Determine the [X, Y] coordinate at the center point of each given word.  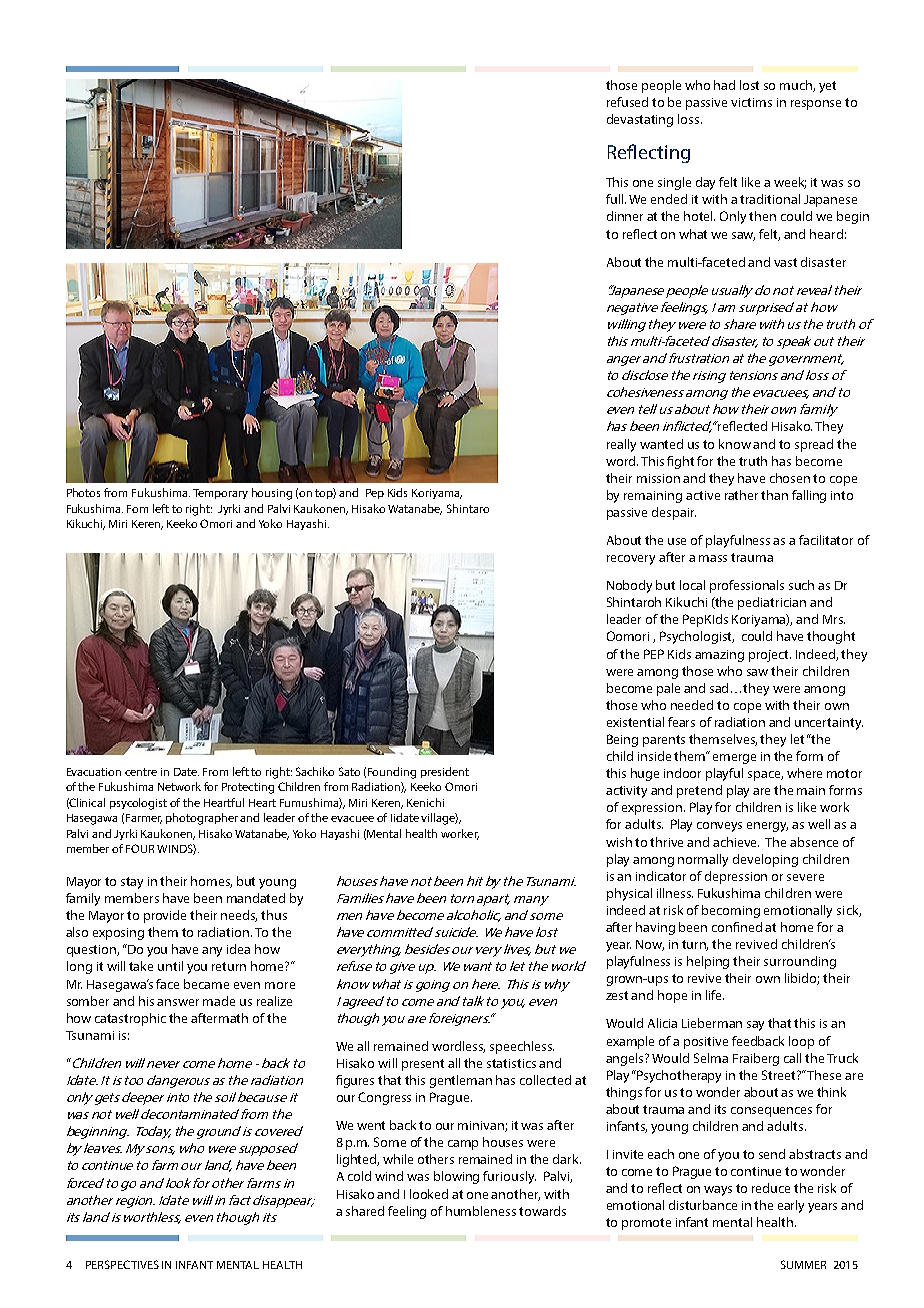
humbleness [481, 1211]
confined [737, 927]
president [445, 772]
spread [814, 445]
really [621, 445]
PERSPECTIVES [122, 1264]
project [770, 656]
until [170, 966]
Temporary [220, 494]
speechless [522, 1047]
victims [751, 102]
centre [141, 772]
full [616, 199]
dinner [625, 216]
